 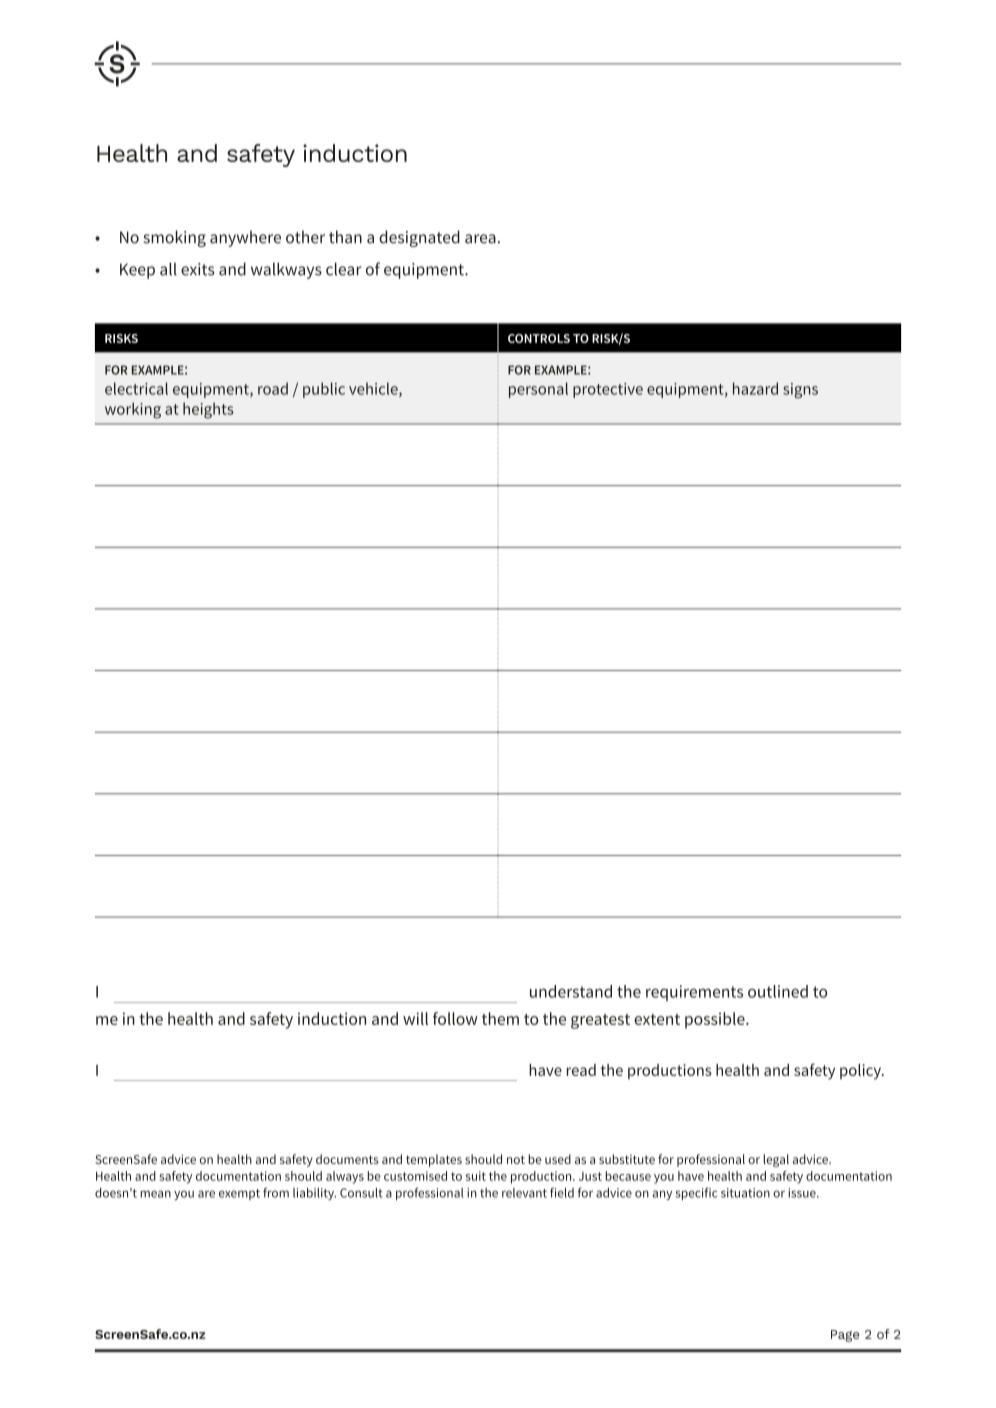 I want to click on exits, so click(x=198, y=269).
